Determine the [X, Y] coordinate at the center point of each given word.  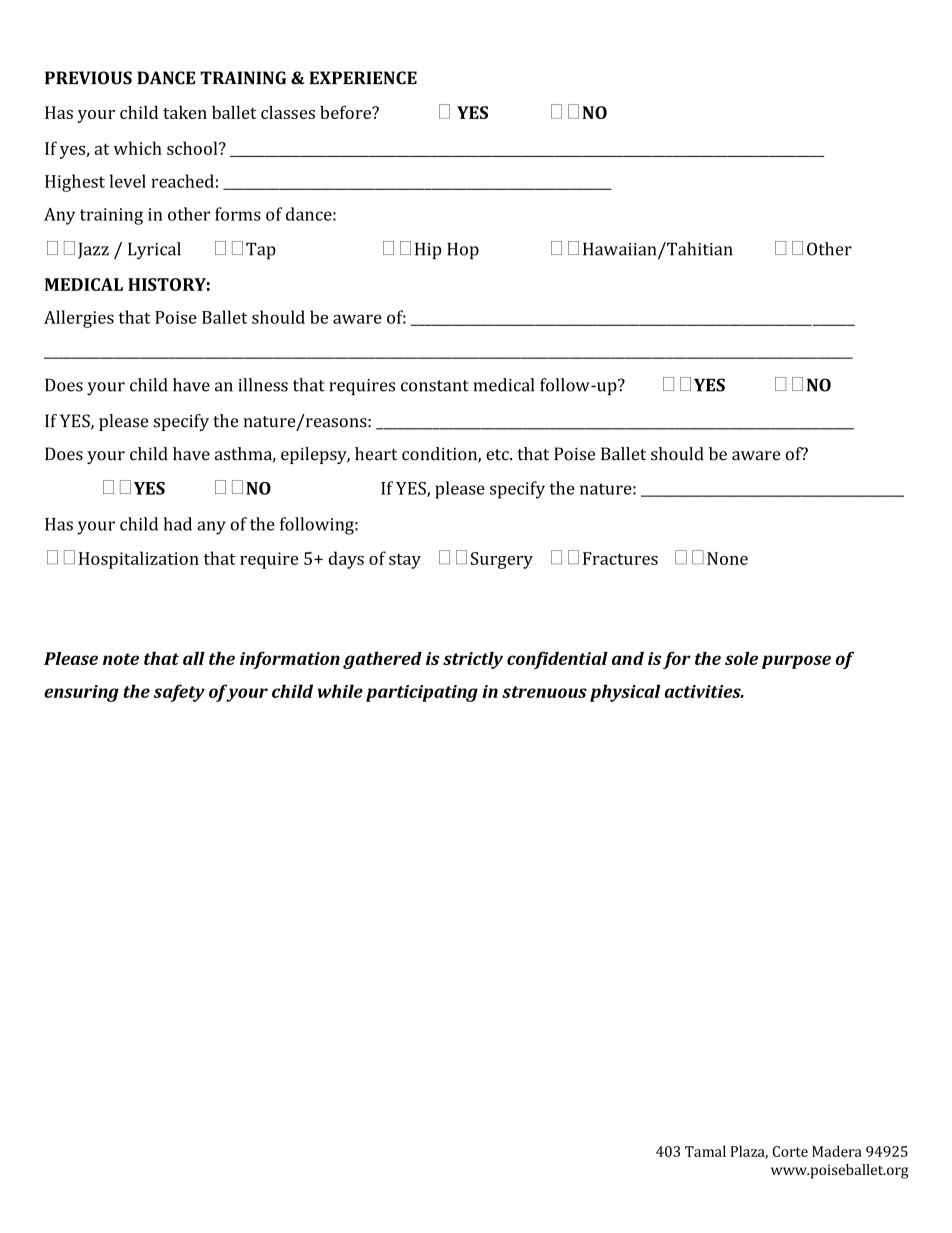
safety [179, 693]
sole [741, 658]
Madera [837, 1151]
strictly [473, 660]
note [121, 659]
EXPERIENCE [363, 78]
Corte [790, 1151]
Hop [463, 250]
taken [185, 112]
